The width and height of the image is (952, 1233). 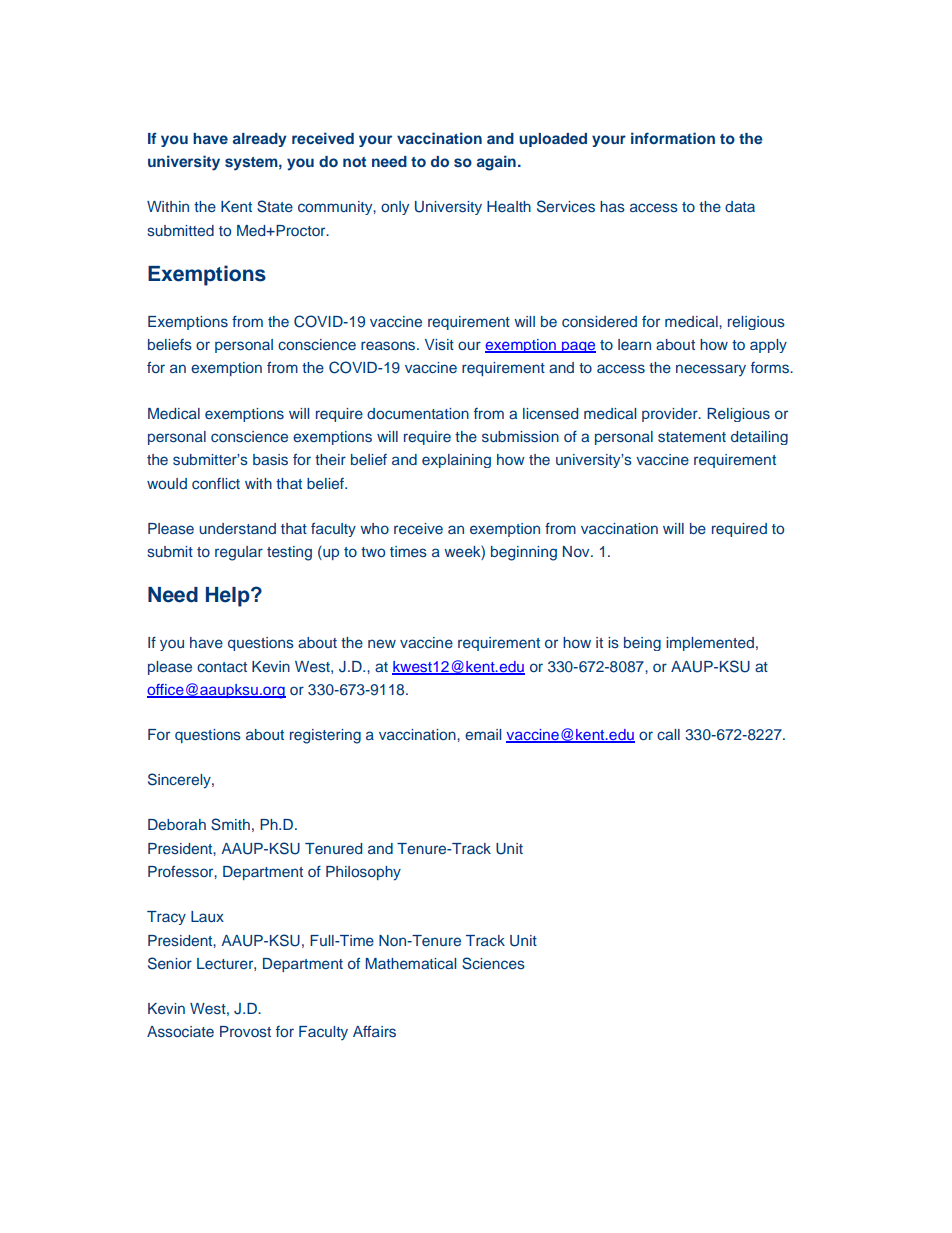 I want to click on already, so click(x=260, y=140).
